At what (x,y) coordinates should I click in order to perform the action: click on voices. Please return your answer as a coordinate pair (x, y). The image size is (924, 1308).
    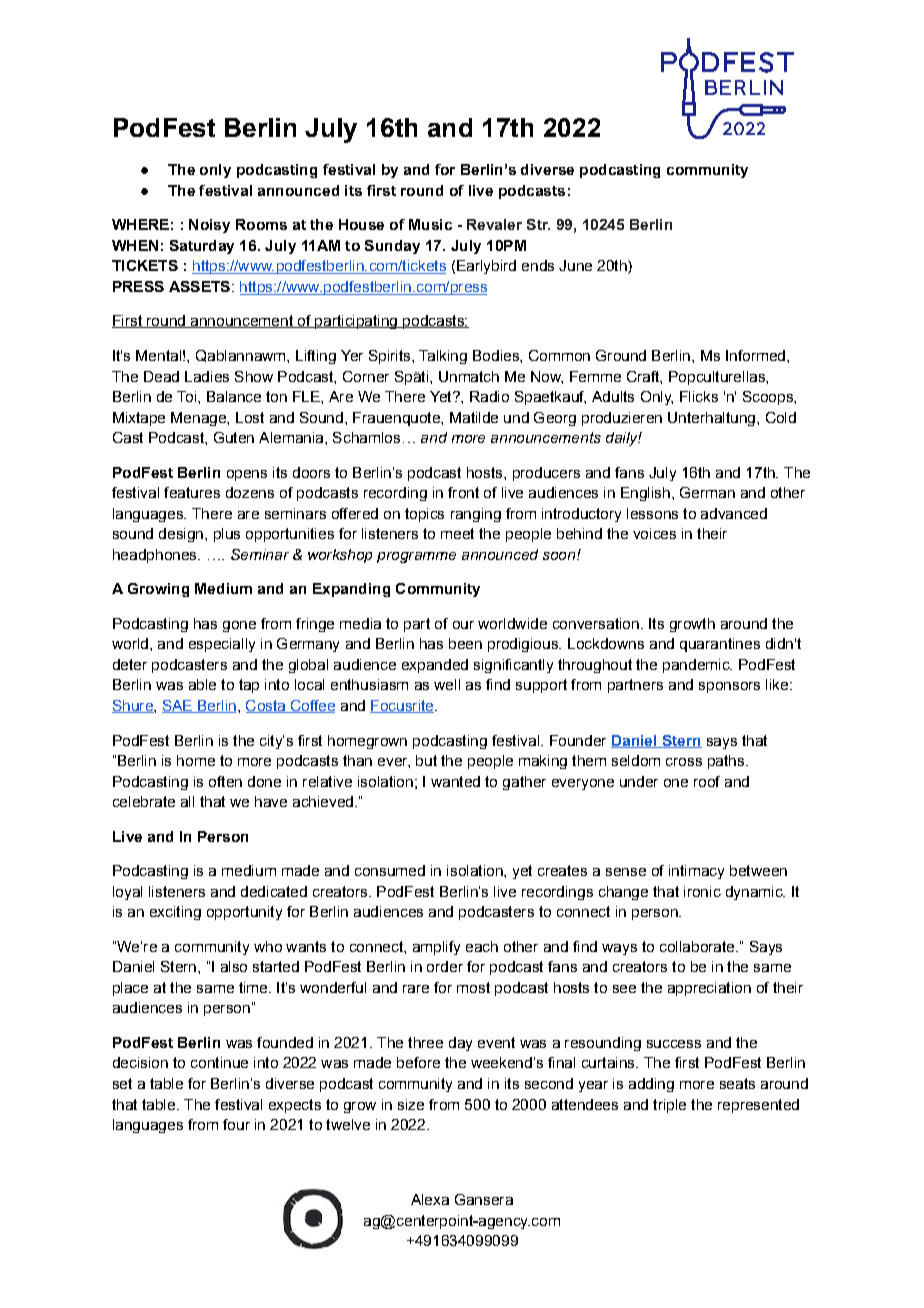
    Looking at the image, I should click on (654, 533).
